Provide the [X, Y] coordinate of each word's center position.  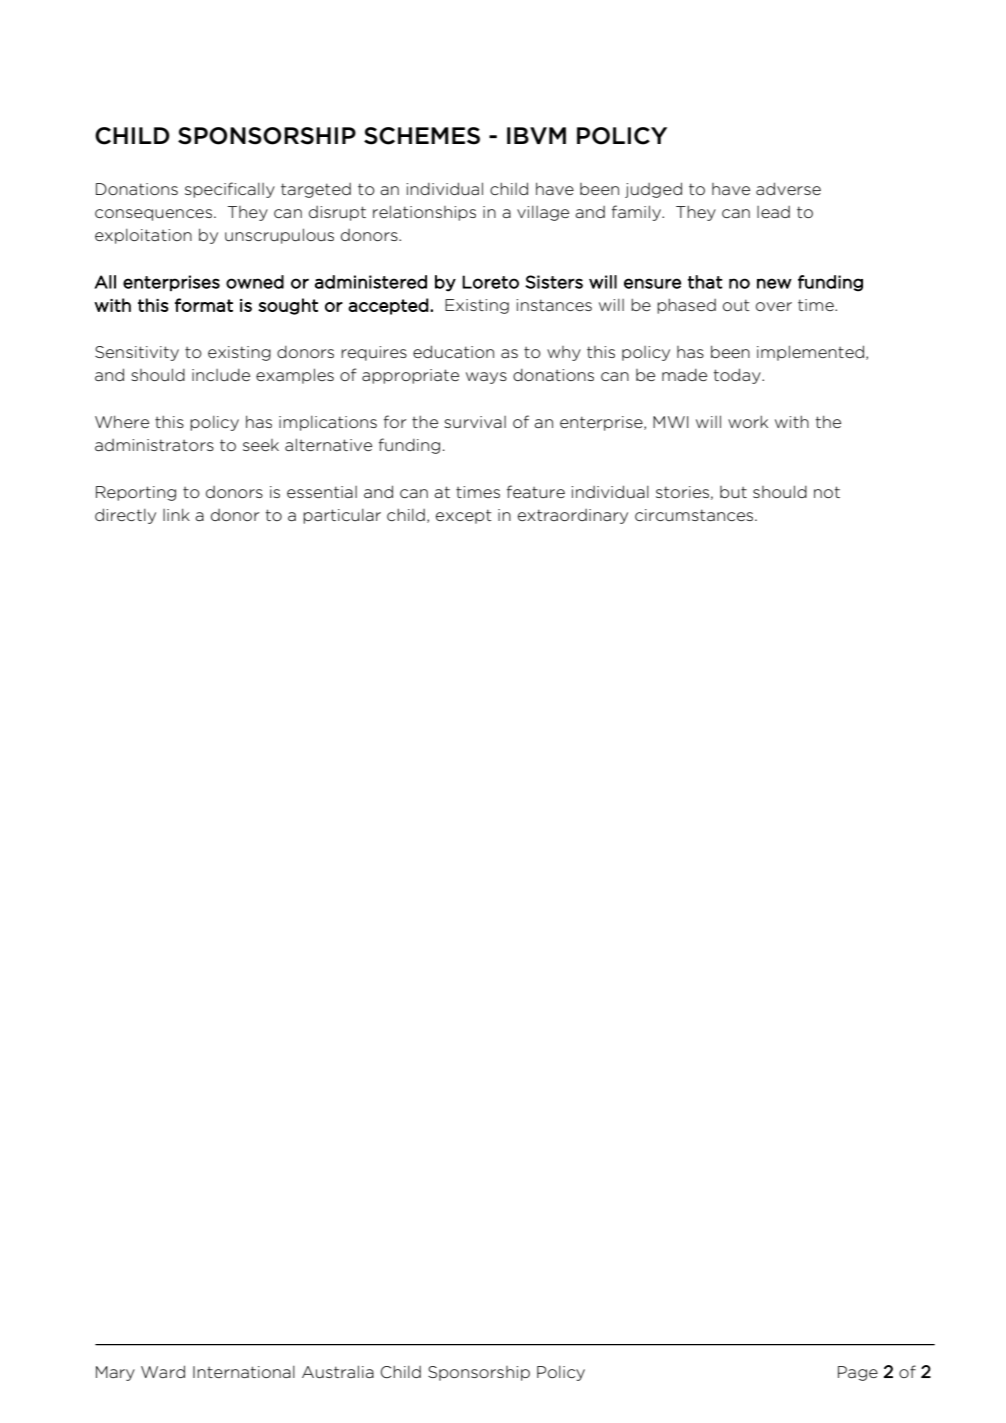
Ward [163, 1371]
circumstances [695, 515]
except [464, 516]
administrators [154, 445]
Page [858, 1373]
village [543, 213]
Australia [338, 1371]
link [176, 514]
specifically [230, 190]
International [244, 1372]
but [733, 492]
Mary [115, 1373]
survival [475, 422]
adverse [788, 188]
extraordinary [573, 516]
